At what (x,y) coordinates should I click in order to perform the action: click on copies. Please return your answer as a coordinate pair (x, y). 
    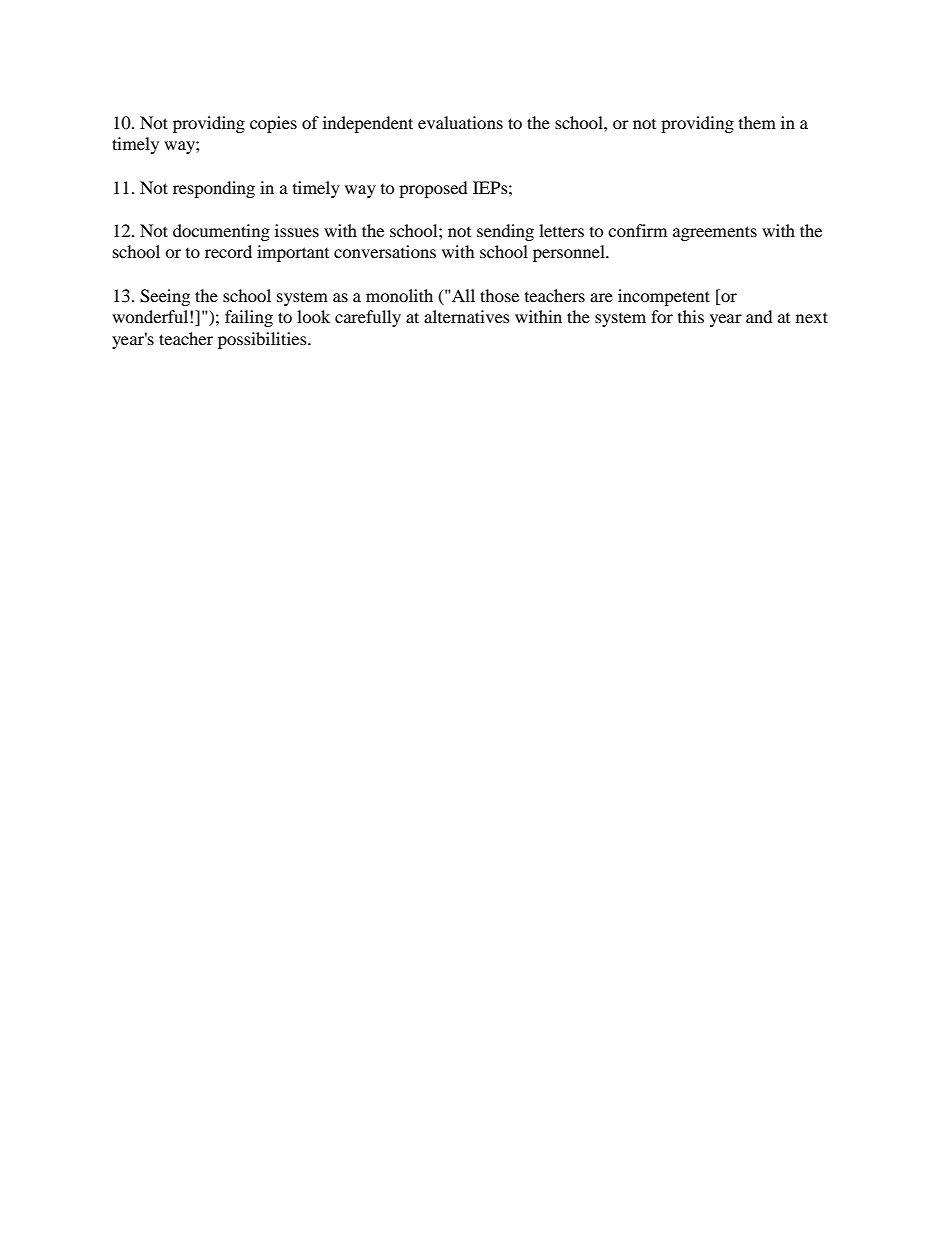
    Looking at the image, I should click on (273, 124).
